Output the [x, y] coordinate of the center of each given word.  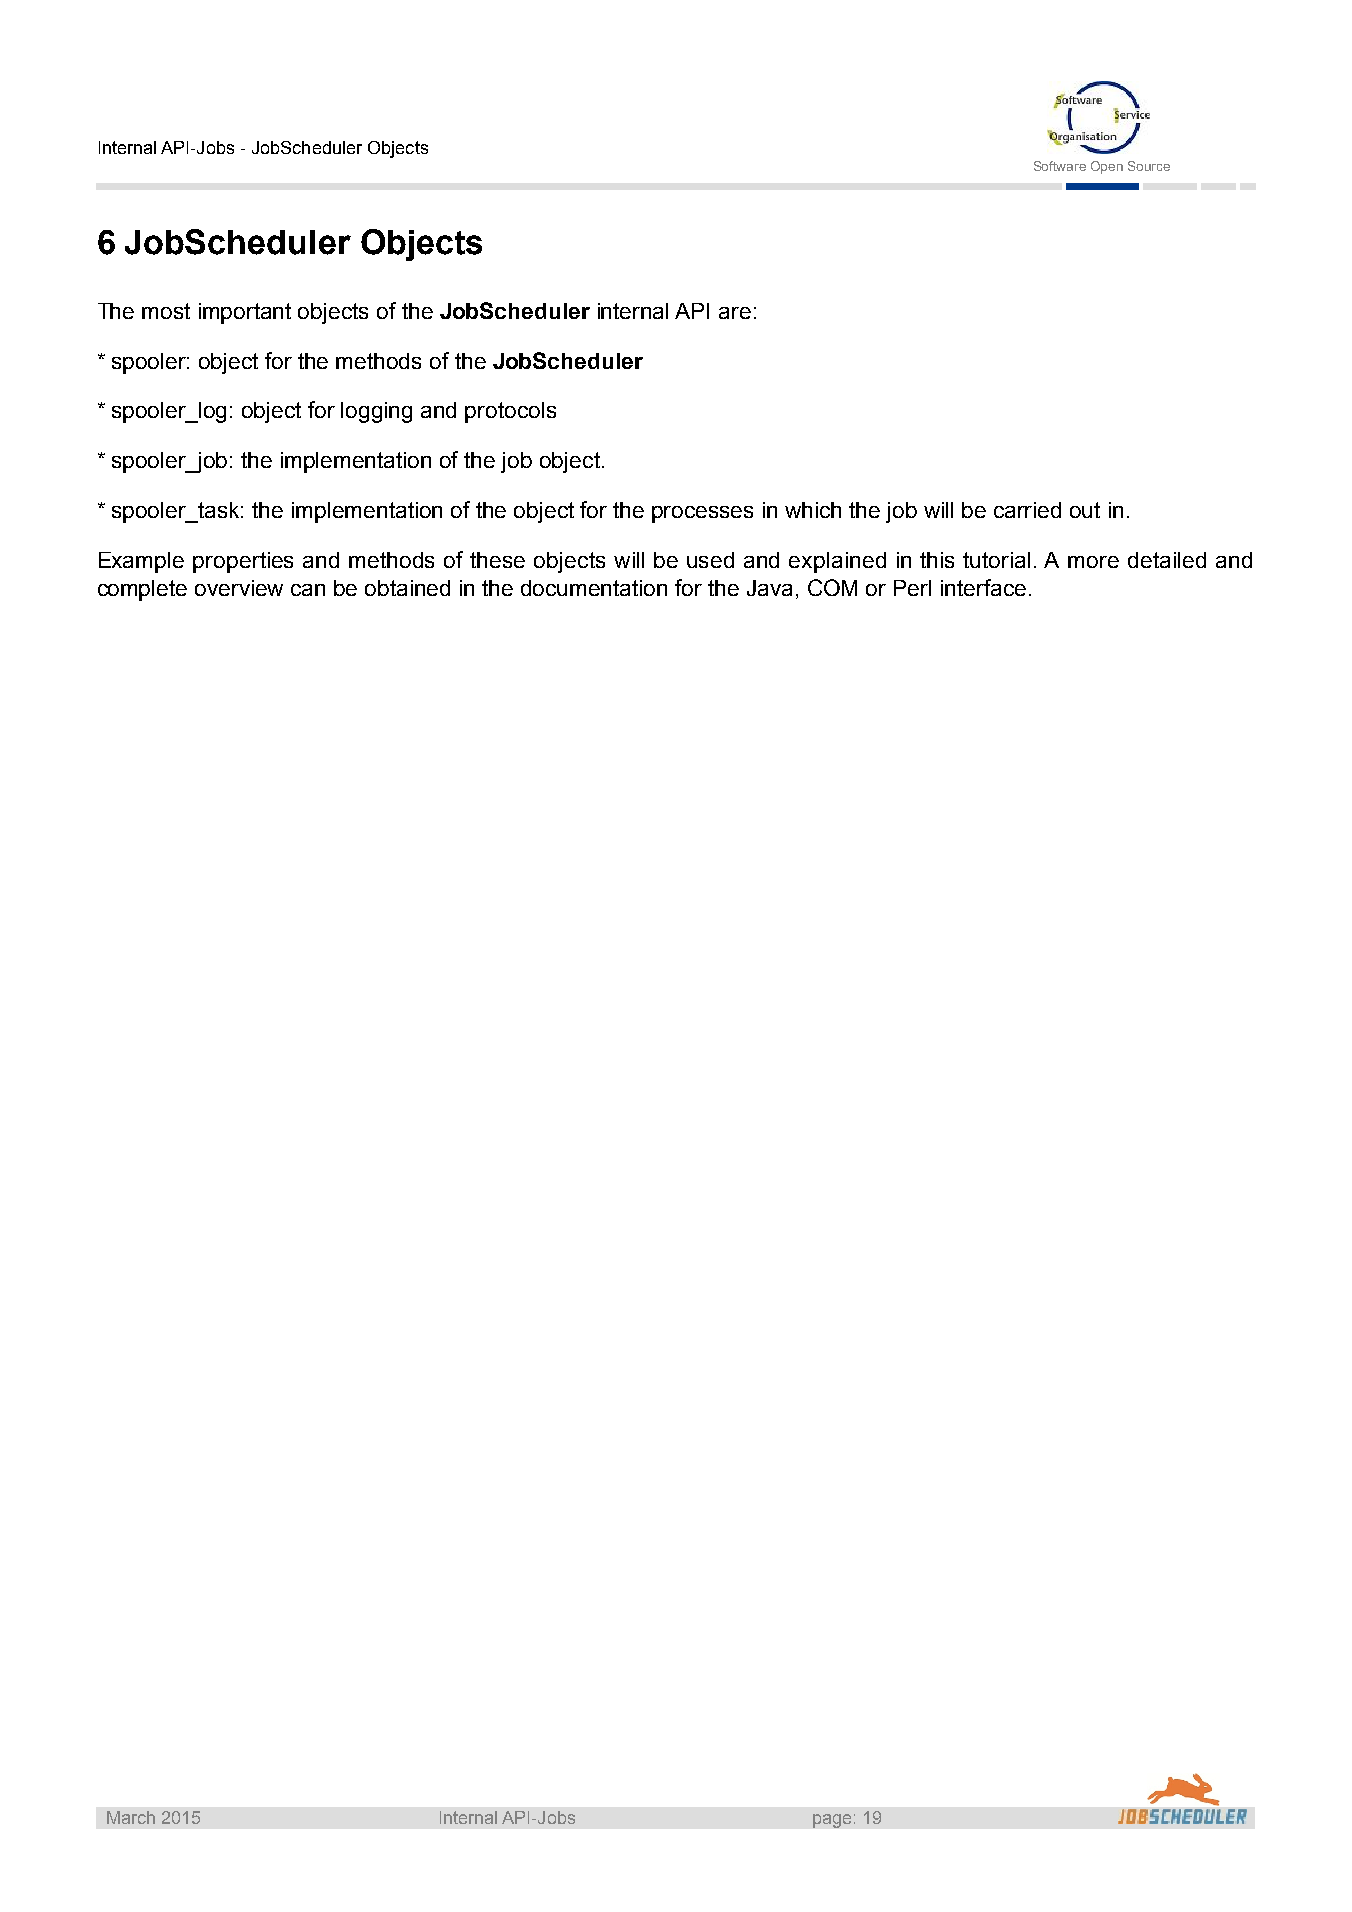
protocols [510, 412]
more [1093, 562]
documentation [594, 588]
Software [1060, 166]
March [131, 1817]
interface [983, 587]
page [832, 1821]
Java [769, 588]
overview [239, 588]
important [245, 313]
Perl [912, 588]
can [308, 590]
